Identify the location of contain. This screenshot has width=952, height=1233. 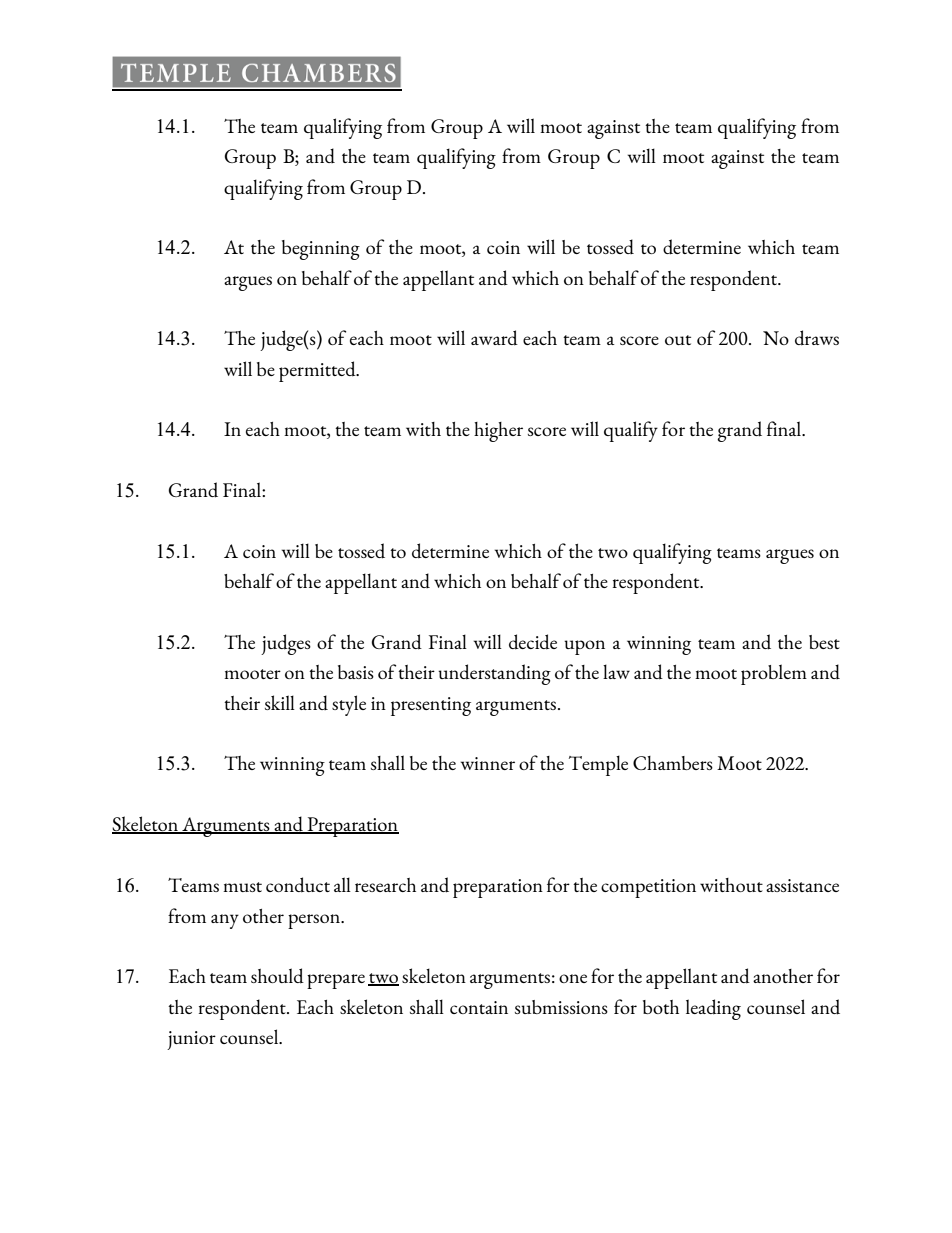
(479, 1007).
